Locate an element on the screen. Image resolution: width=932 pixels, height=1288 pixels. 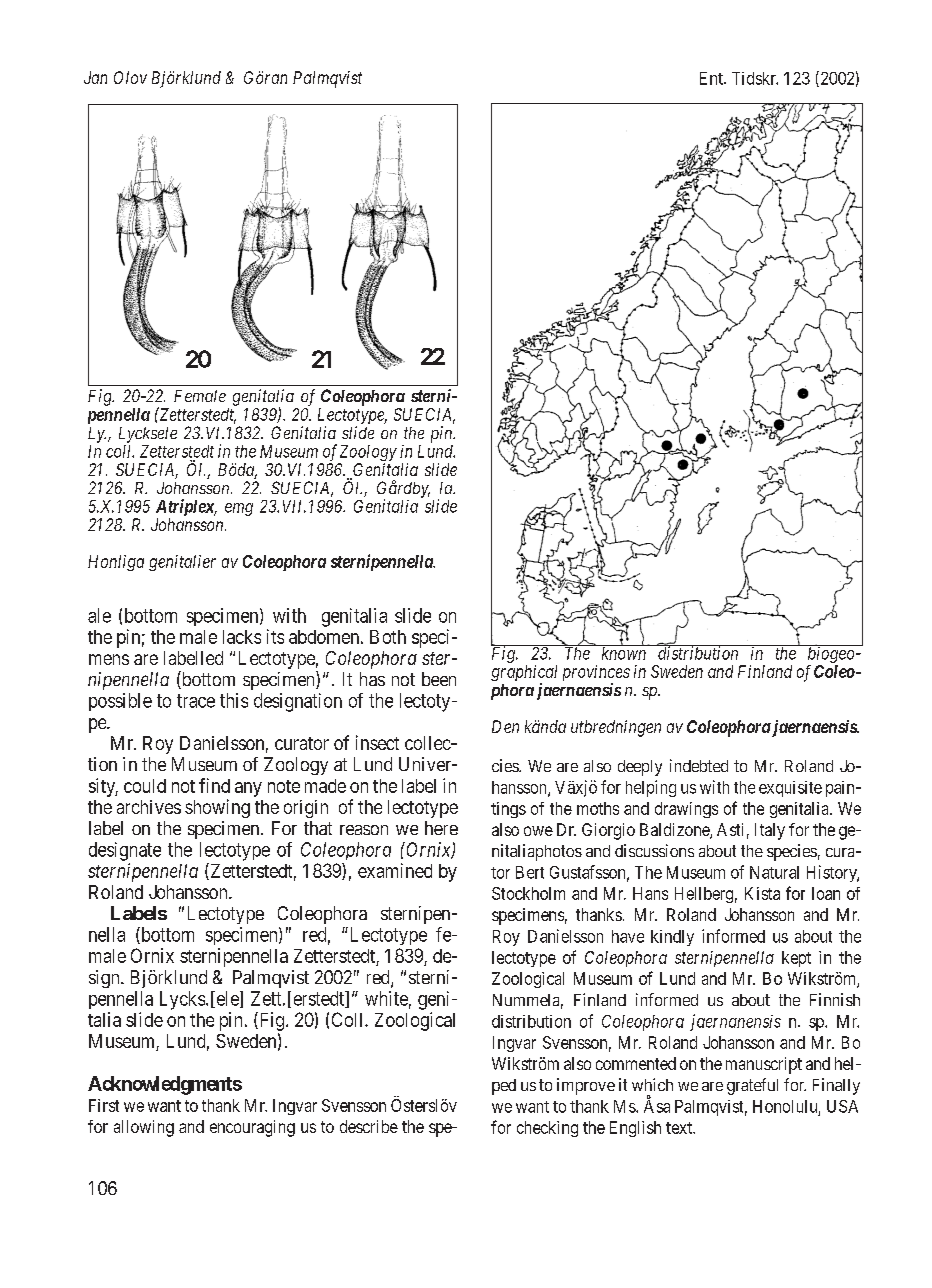
Both is located at coordinates (388, 637).
